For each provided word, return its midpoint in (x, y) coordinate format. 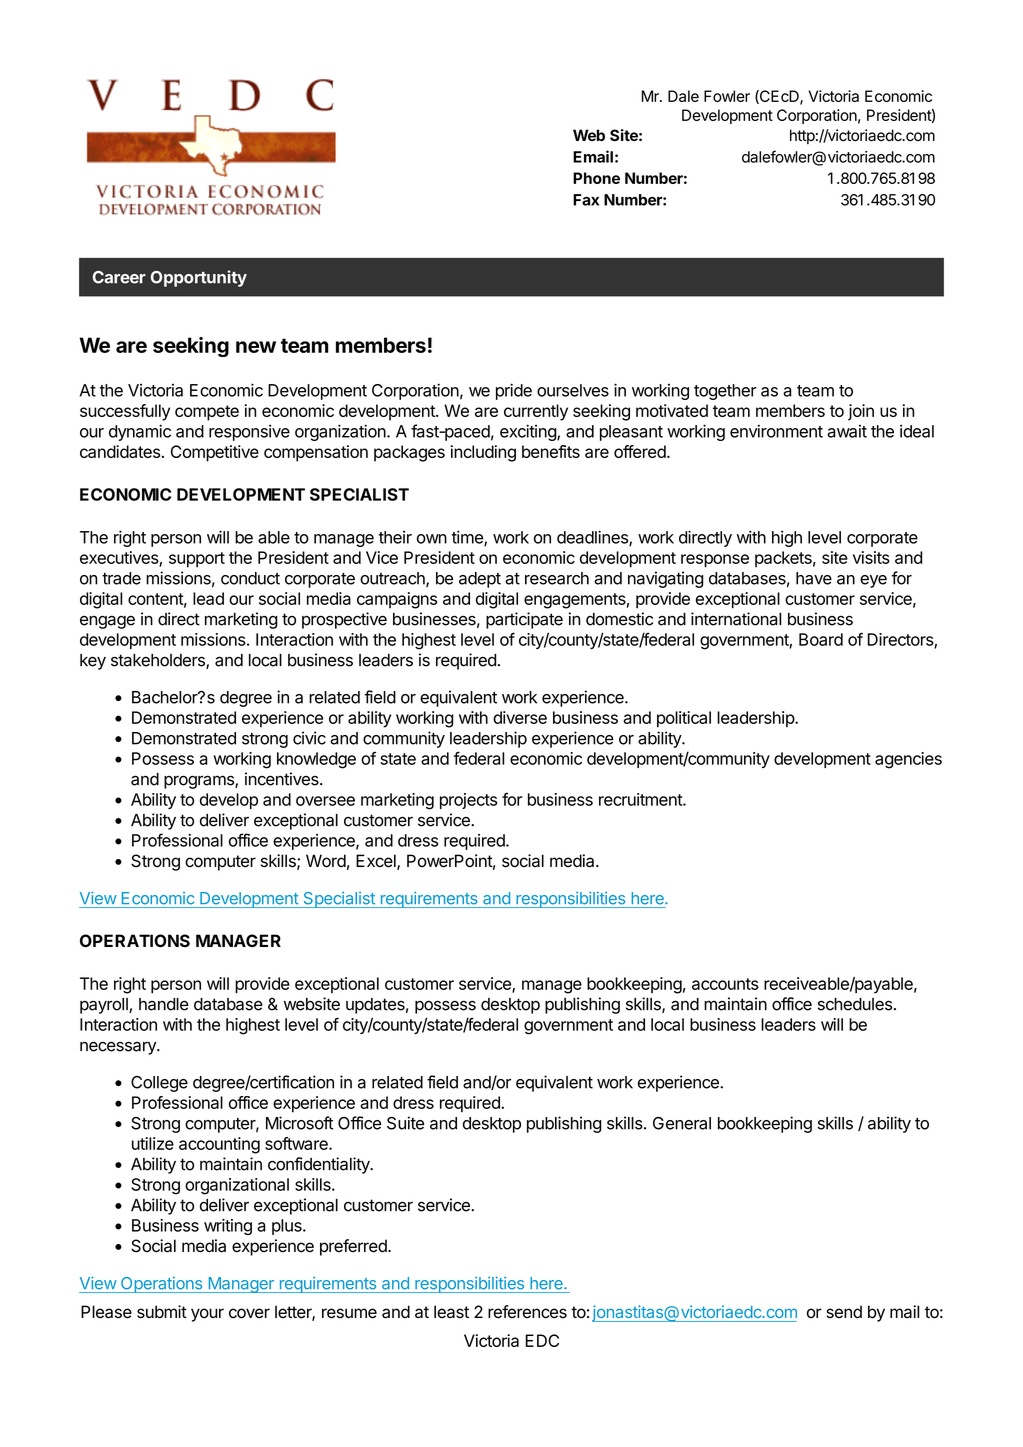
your (207, 1315)
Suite (405, 1123)
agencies (908, 760)
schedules (855, 1004)
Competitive (215, 453)
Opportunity (199, 278)
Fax (586, 200)
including (483, 453)
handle (164, 1004)
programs (200, 782)
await (847, 431)
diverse (520, 717)
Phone (596, 178)
